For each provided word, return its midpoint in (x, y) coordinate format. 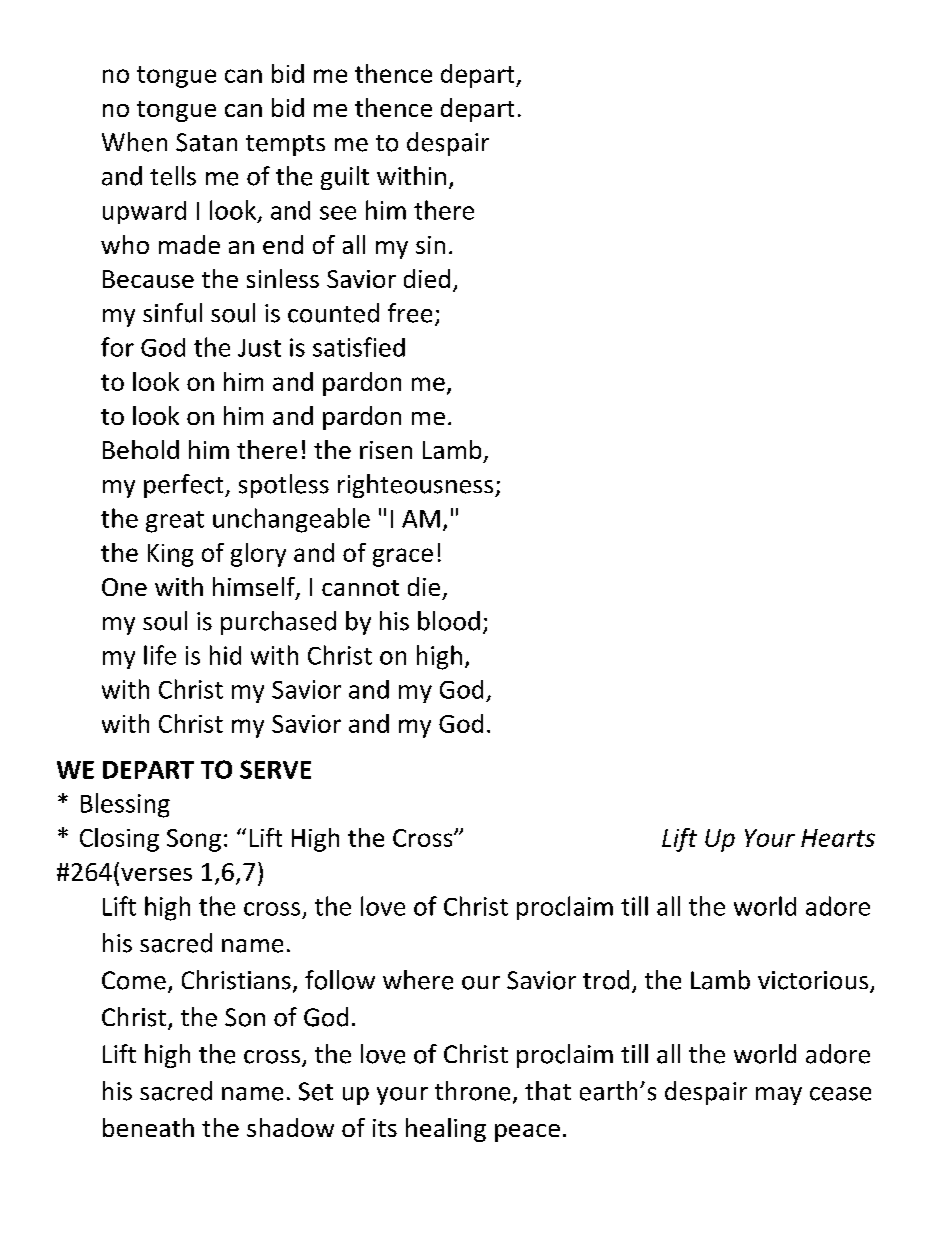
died (427, 278)
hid (225, 655)
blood (449, 621)
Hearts (838, 838)
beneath (148, 1127)
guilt (345, 178)
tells (173, 176)
